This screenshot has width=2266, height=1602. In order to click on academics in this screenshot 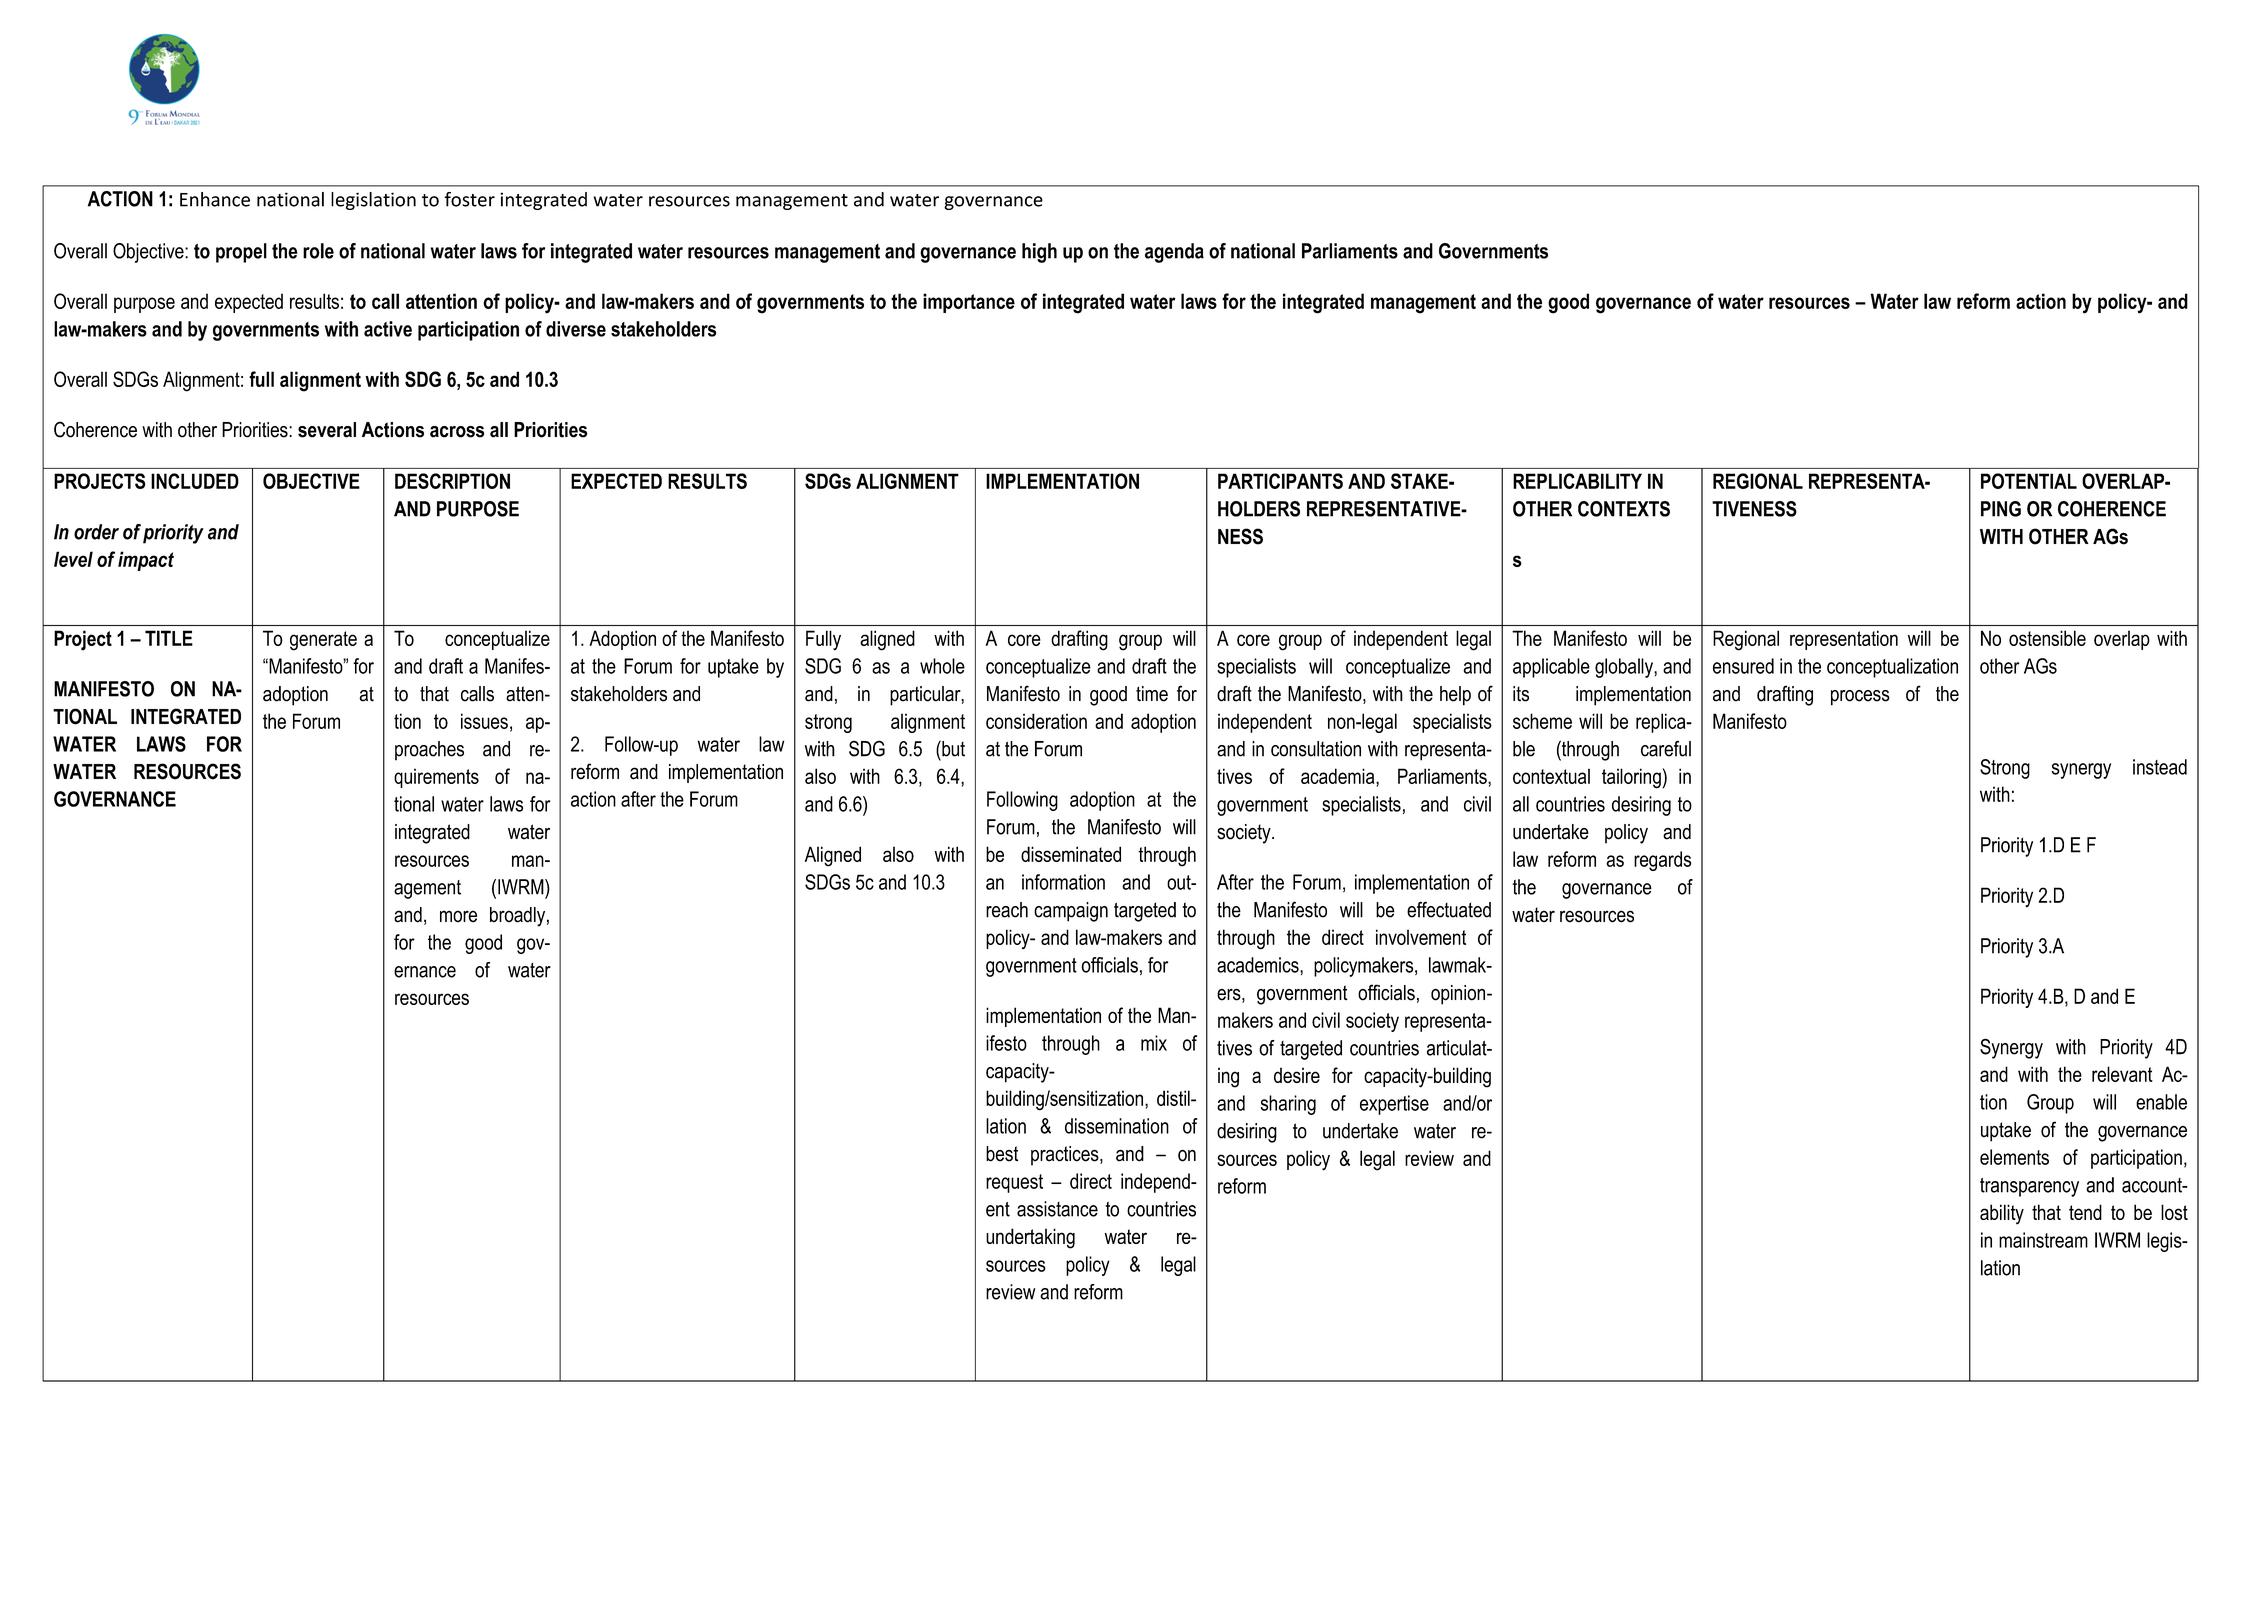, I will do `click(1259, 965)`.
